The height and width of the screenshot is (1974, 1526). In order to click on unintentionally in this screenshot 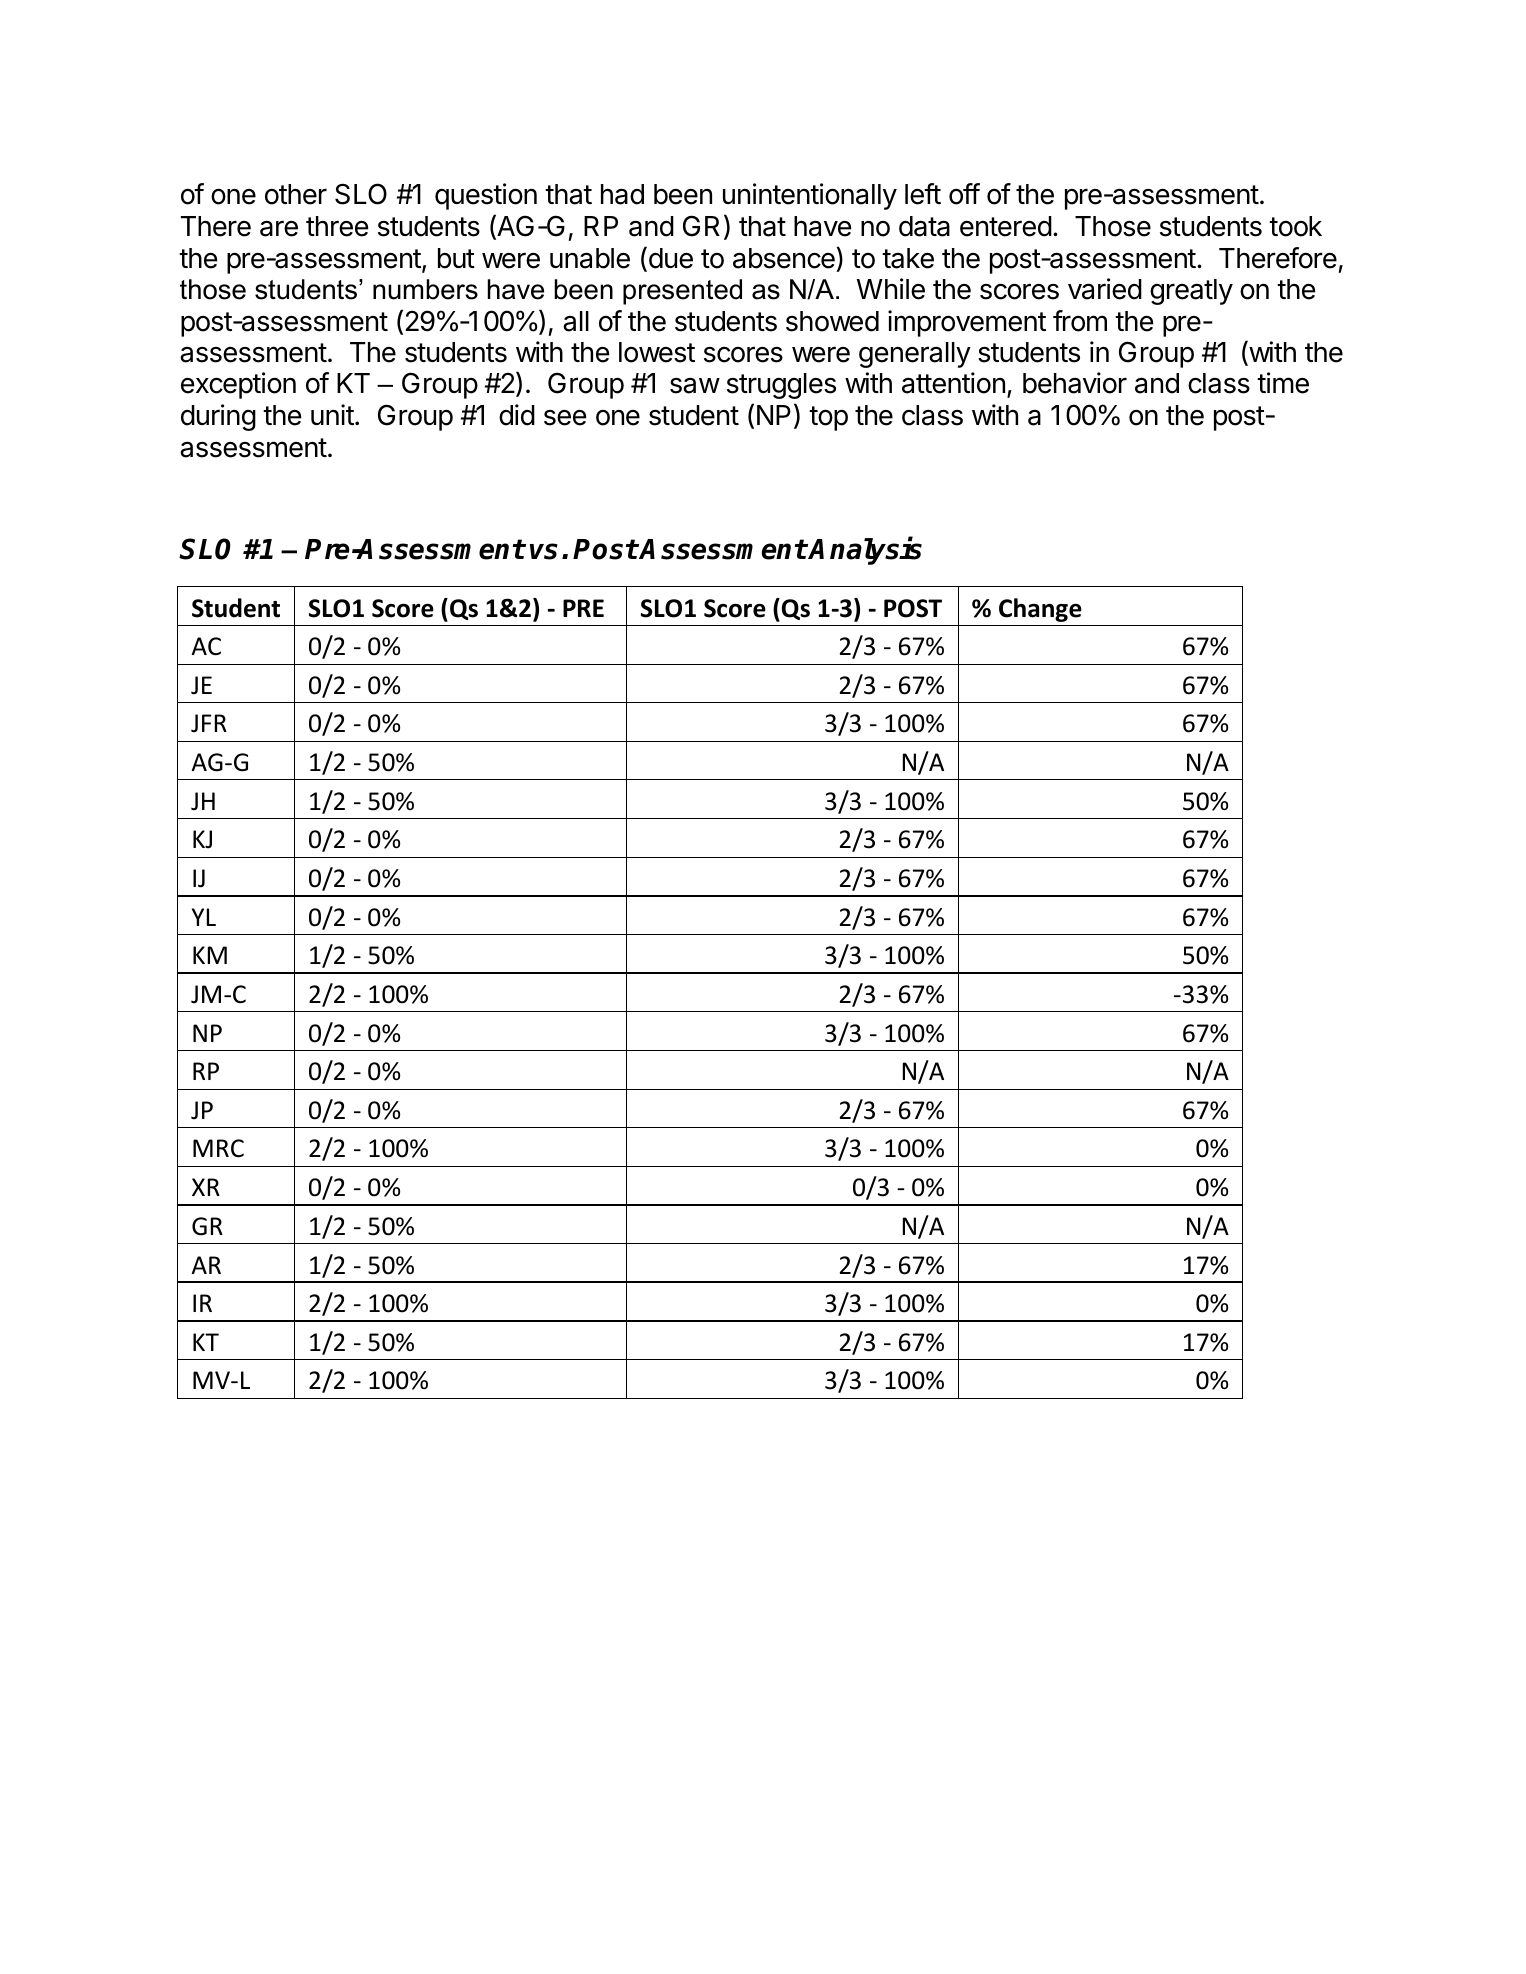, I will do `click(810, 196)`.
